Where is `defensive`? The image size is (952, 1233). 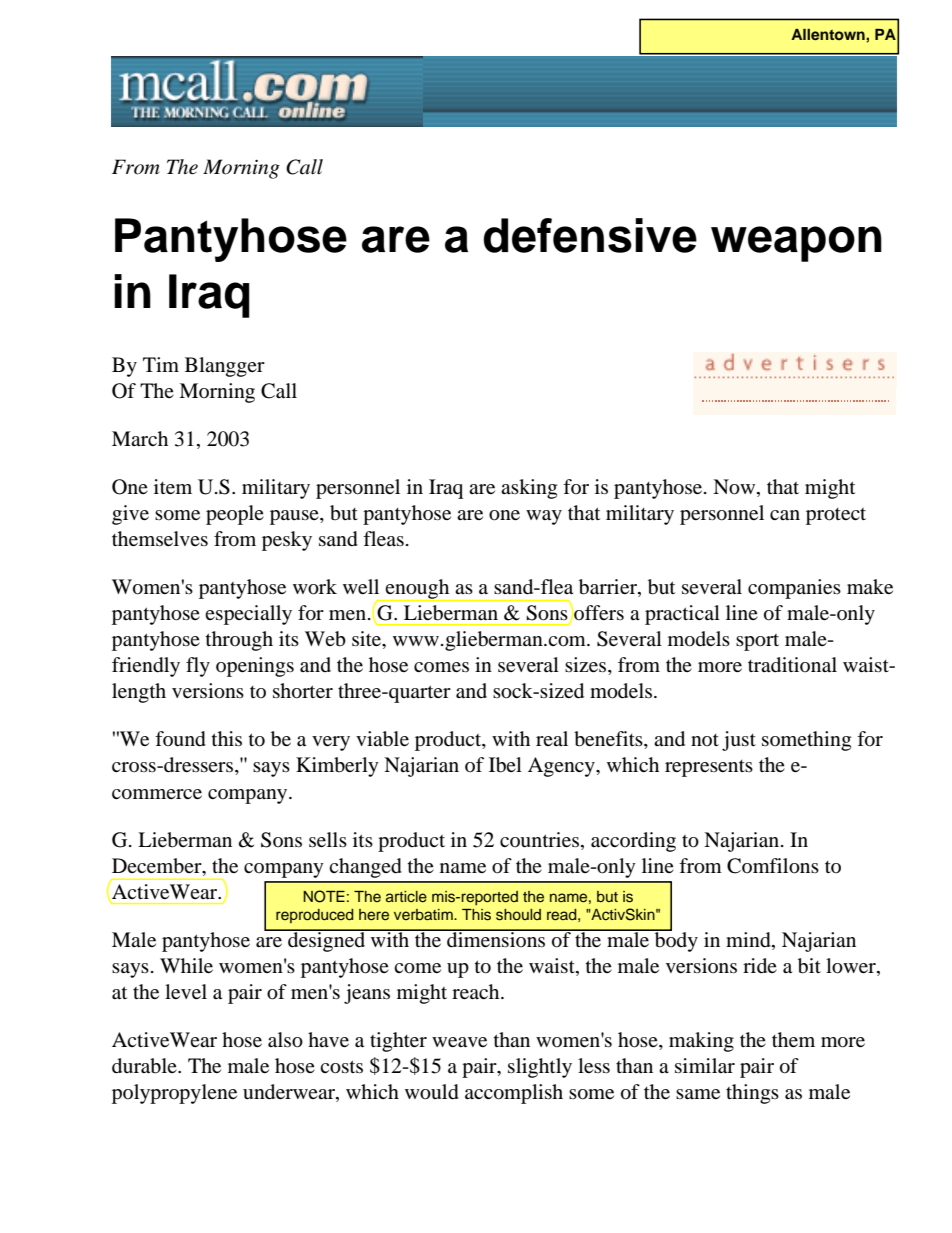
defensive is located at coordinates (590, 235).
